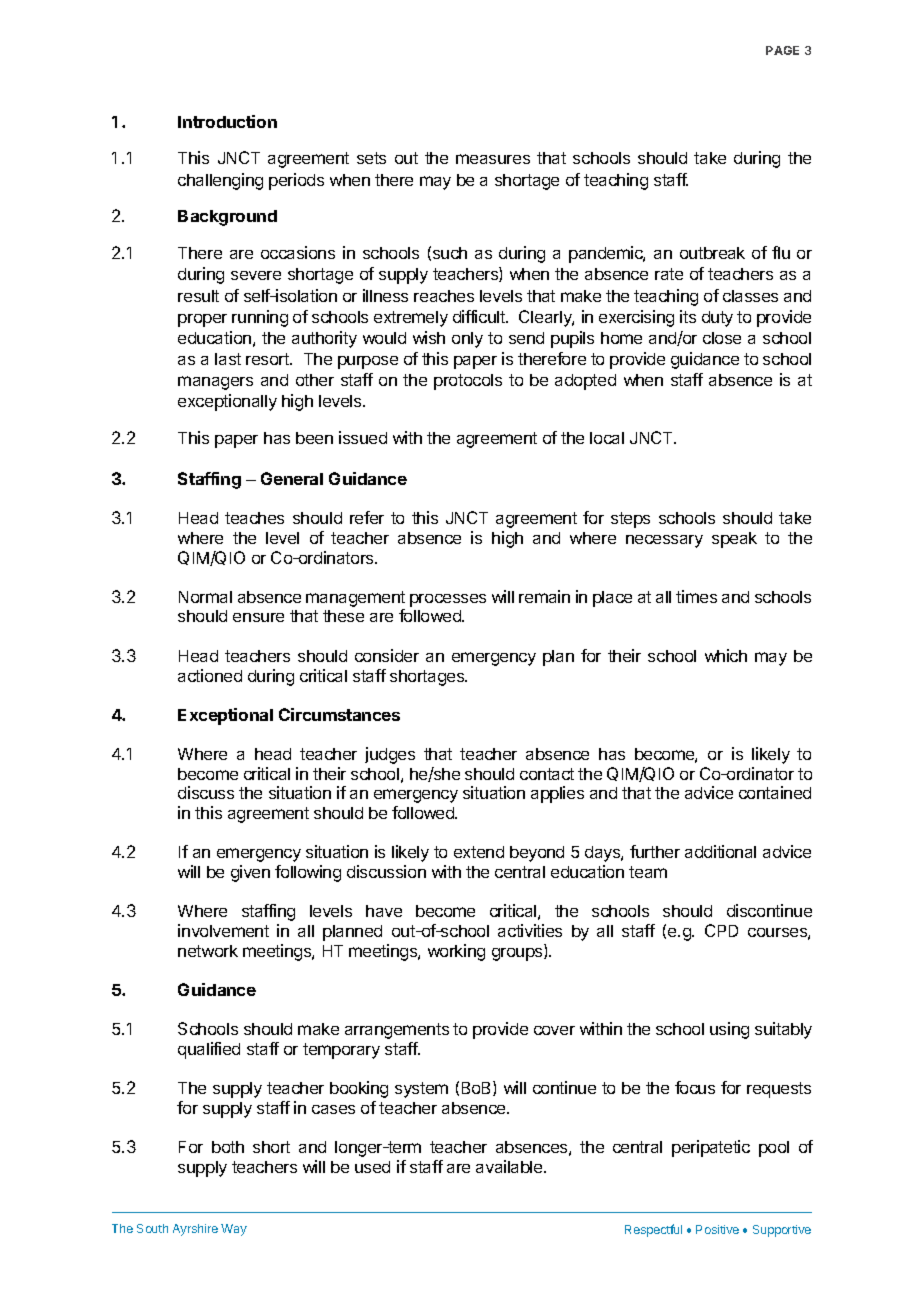  Describe the element at coordinates (720, 851) in the image. I see `additional` at that location.
